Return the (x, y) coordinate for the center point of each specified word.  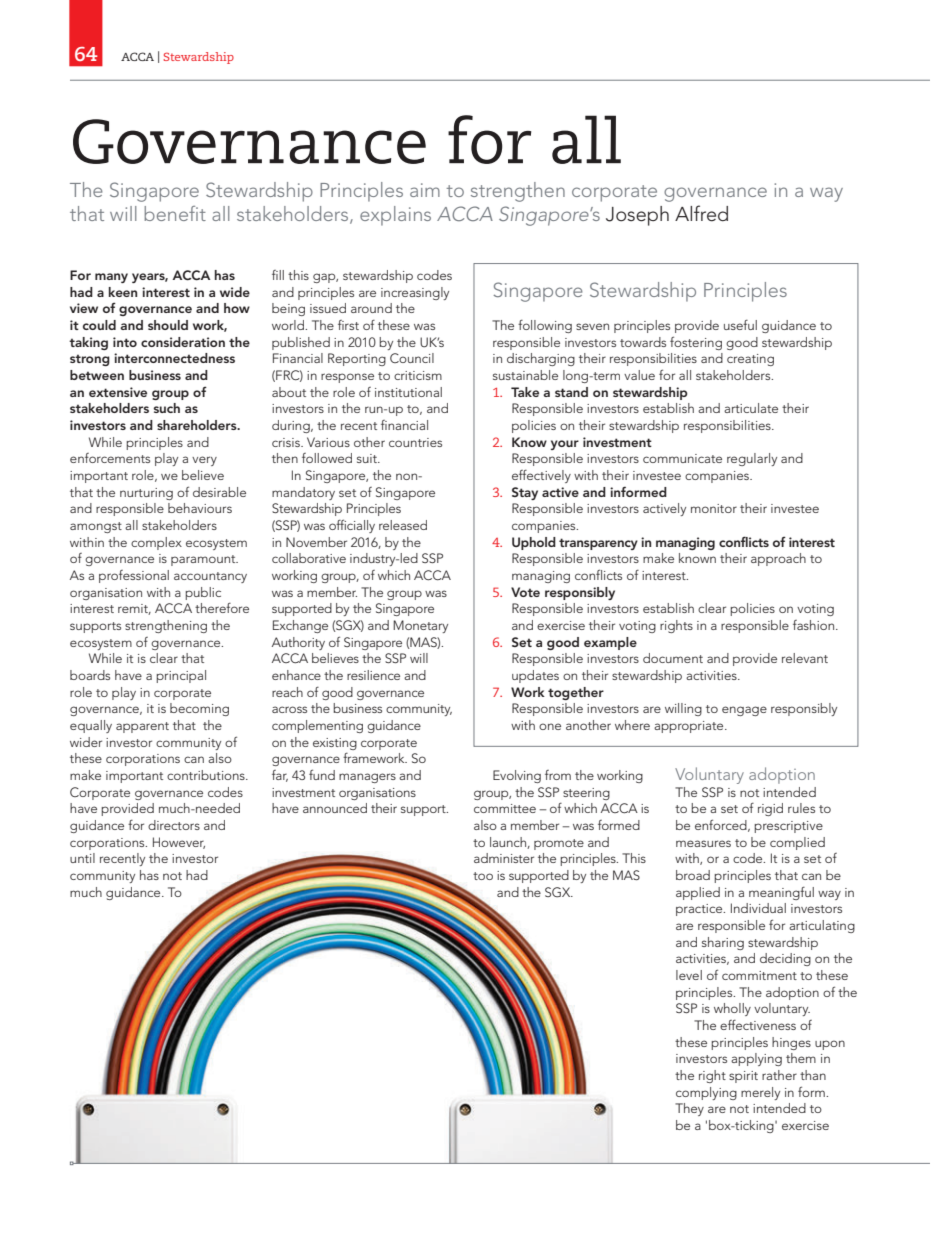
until (82, 858)
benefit (175, 213)
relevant (805, 658)
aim (425, 190)
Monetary (420, 626)
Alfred (701, 213)
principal (181, 676)
